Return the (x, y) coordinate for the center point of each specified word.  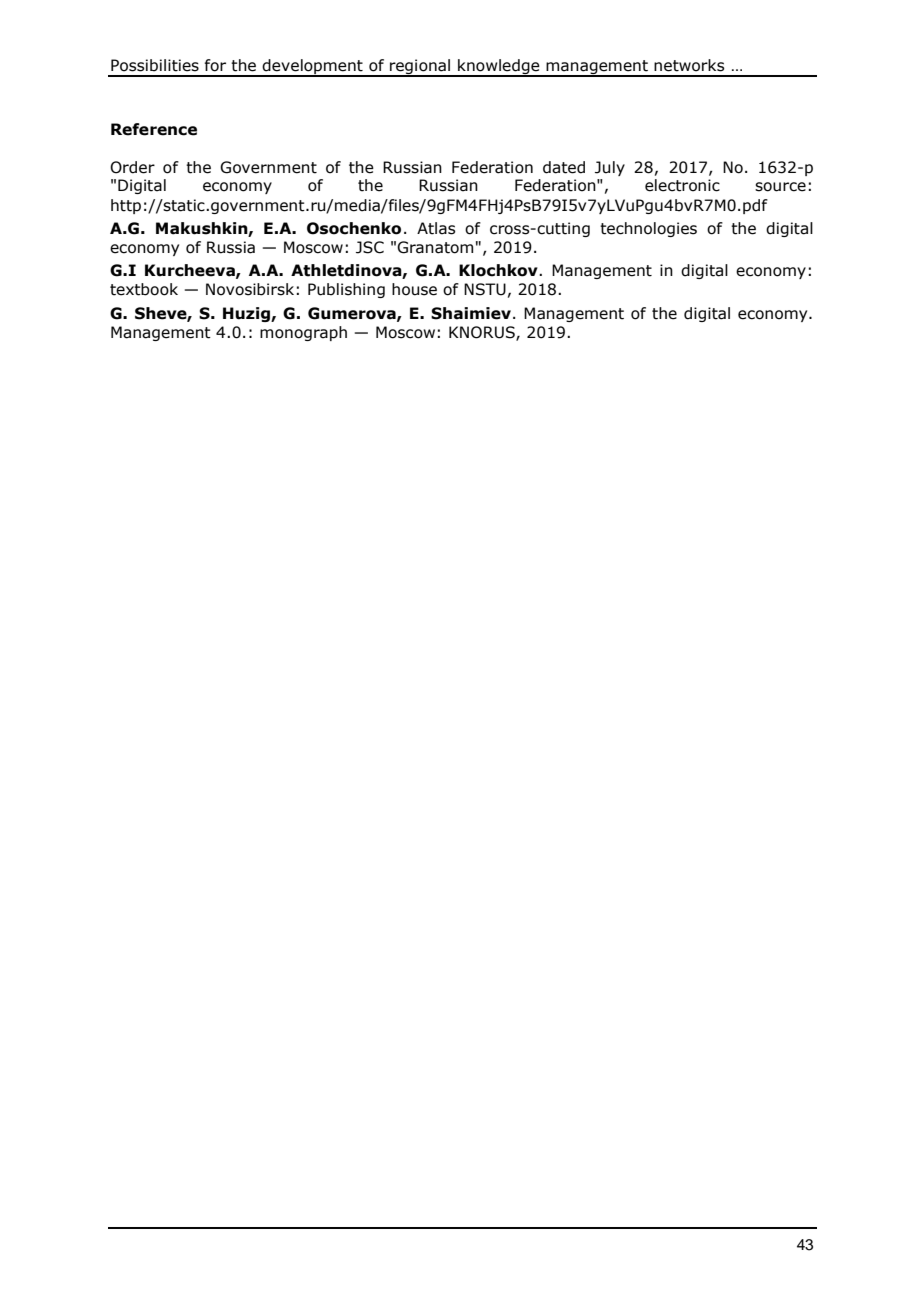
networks (689, 65)
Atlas (436, 228)
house (414, 289)
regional (420, 67)
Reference (154, 129)
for (215, 65)
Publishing (346, 290)
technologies (648, 229)
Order (132, 167)
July (610, 168)
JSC (370, 247)
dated (564, 167)
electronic (682, 185)
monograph (303, 333)
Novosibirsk (250, 289)
